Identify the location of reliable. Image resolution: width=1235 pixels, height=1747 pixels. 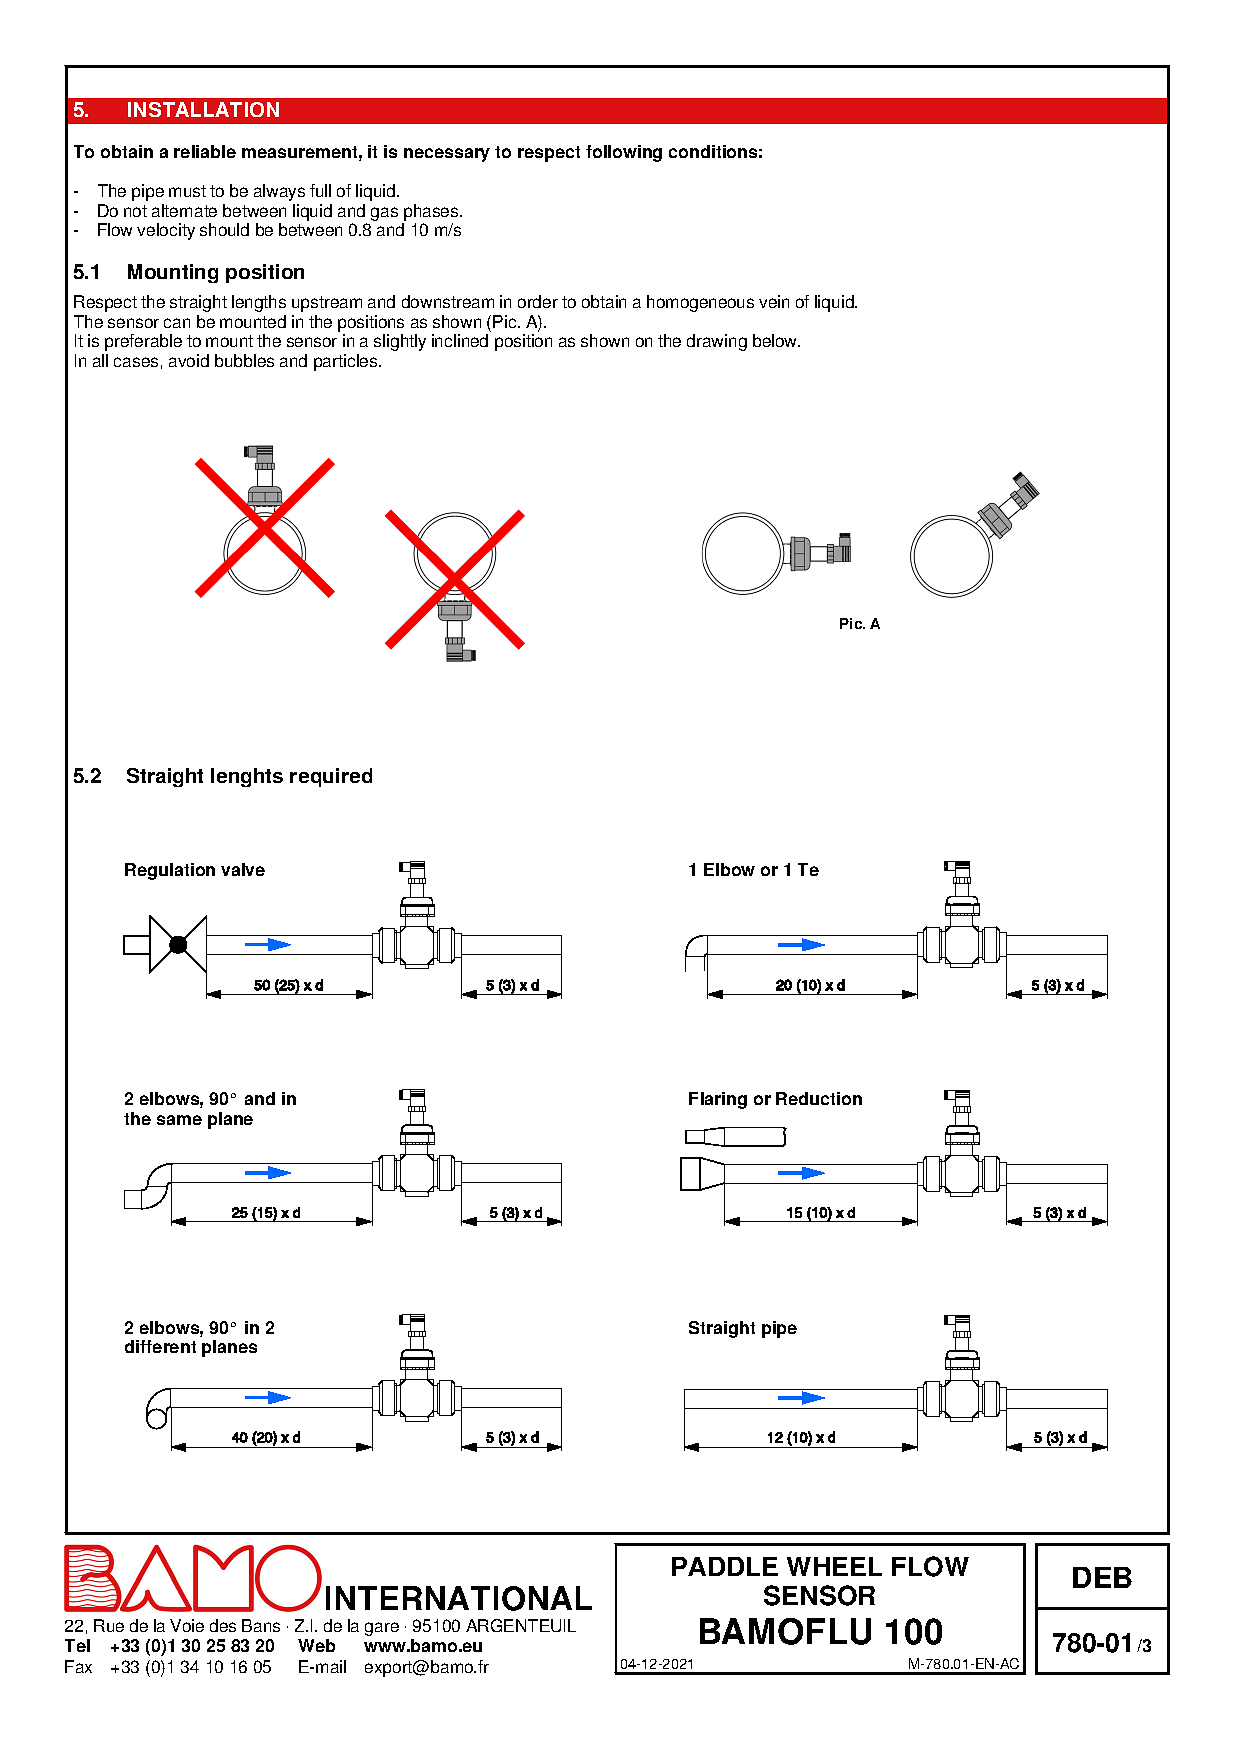
(205, 151).
